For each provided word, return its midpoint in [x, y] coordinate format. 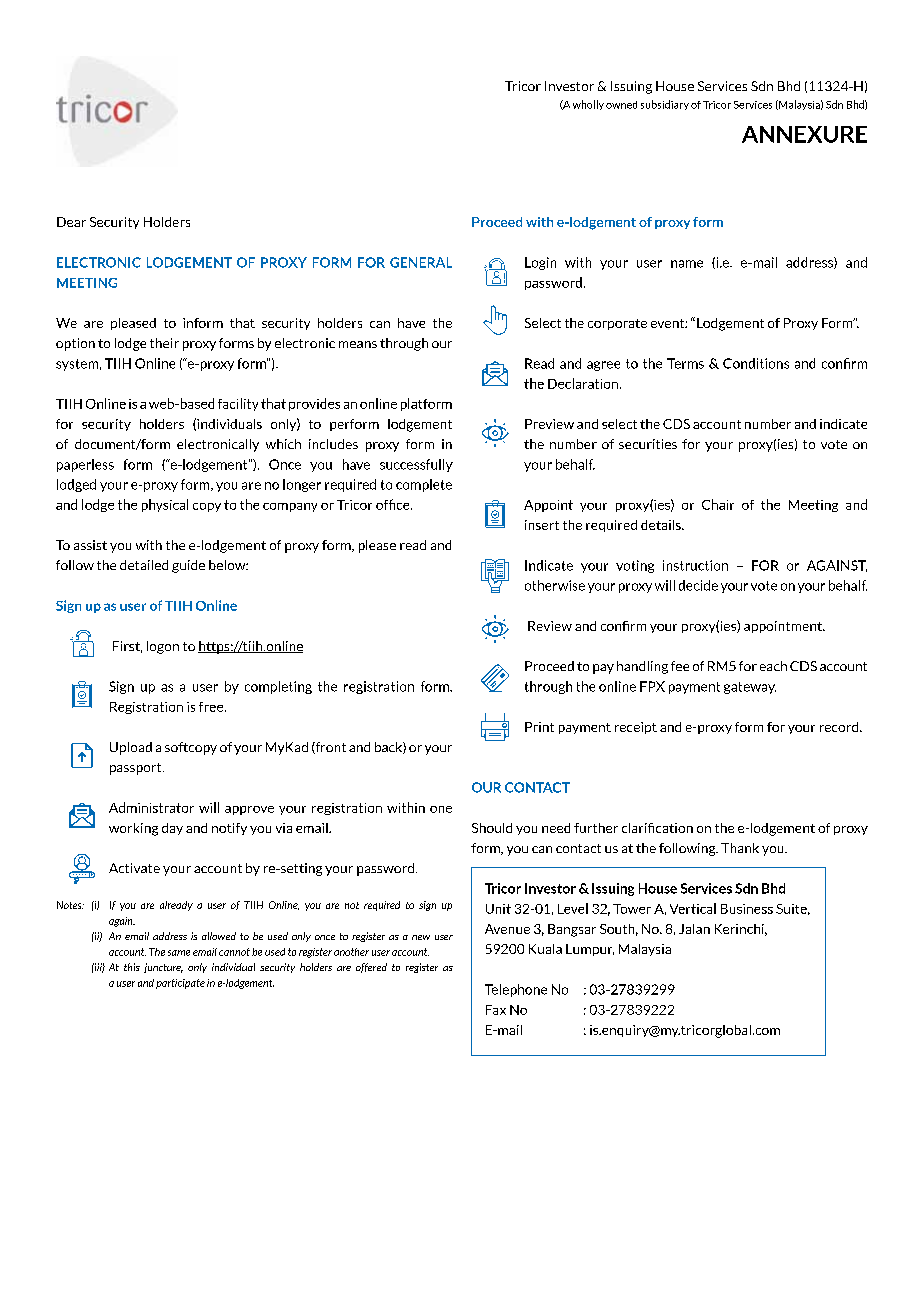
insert [542, 525]
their [164, 343]
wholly [588, 105]
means [358, 344]
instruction [695, 565]
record [840, 727]
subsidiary [665, 105]
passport [137, 769]
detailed [144, 565]
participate [180, 984]
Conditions [756, 363]
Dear [71, 222]
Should [492, 828]
